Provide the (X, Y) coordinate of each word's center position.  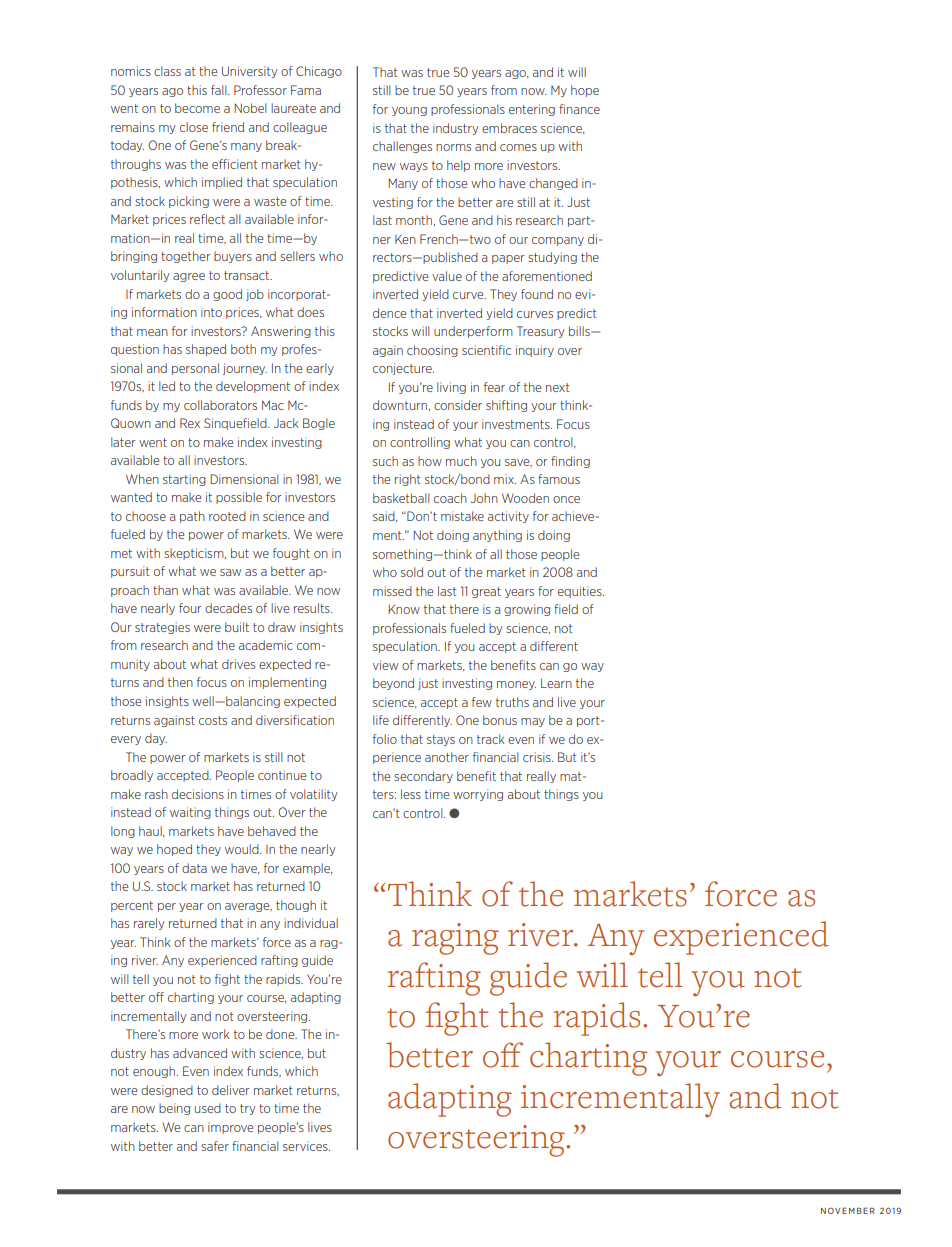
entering (532, 110)
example (308, 869)
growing (527, 610)
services (306, 1146)
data (194, 868)
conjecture (403, 369)
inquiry (535, 351)
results (313, 608)
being (174, 1109)
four (190, 608)
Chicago (319, 72)
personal (195, 369)
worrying (478, 795)
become (197, 108)
